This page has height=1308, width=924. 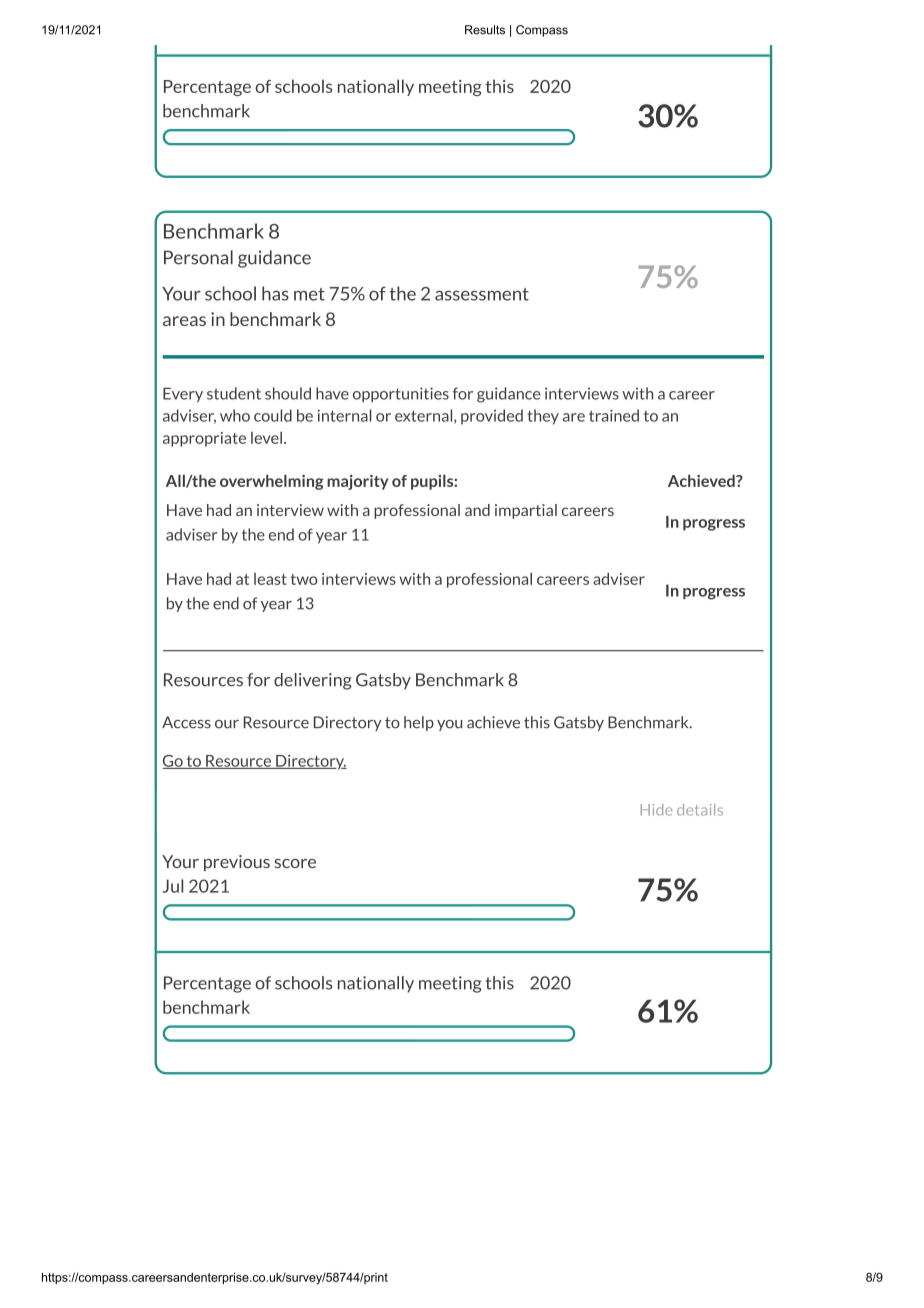 What do you see at coordinates (309, 294) in the page?
I see `met` at bounding box center [309, 294].
